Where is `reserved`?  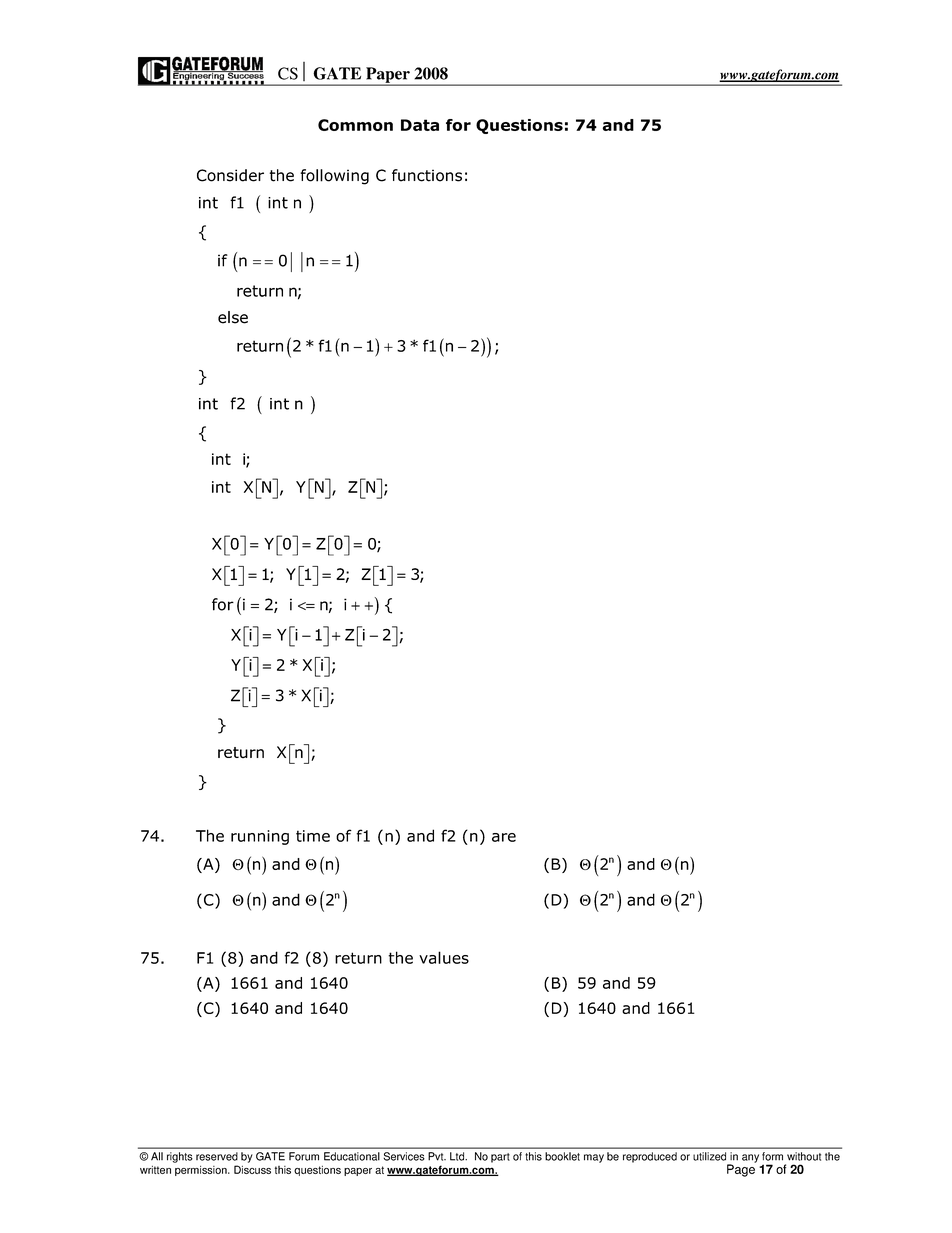 reserved is located at coordinates (217, 1156).
